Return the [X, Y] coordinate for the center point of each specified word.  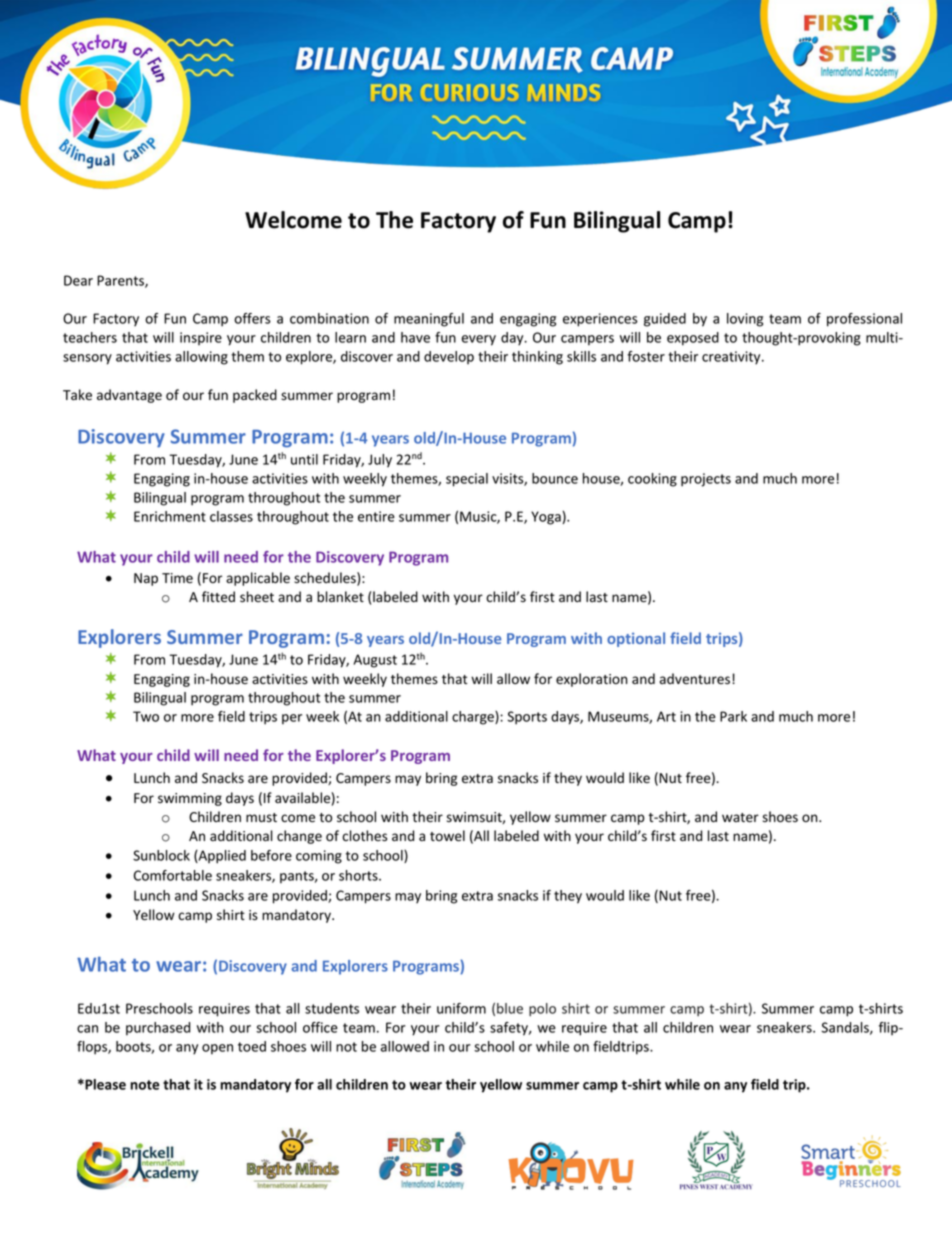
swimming [190, 799]
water [740, 818]
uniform [461, 1008]
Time [177, 578]
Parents [121, 281]
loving [745, 320]
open [217, 1049]
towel [447, 836]
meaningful [429, 320]
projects [706, 480]
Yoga [547, 518]
